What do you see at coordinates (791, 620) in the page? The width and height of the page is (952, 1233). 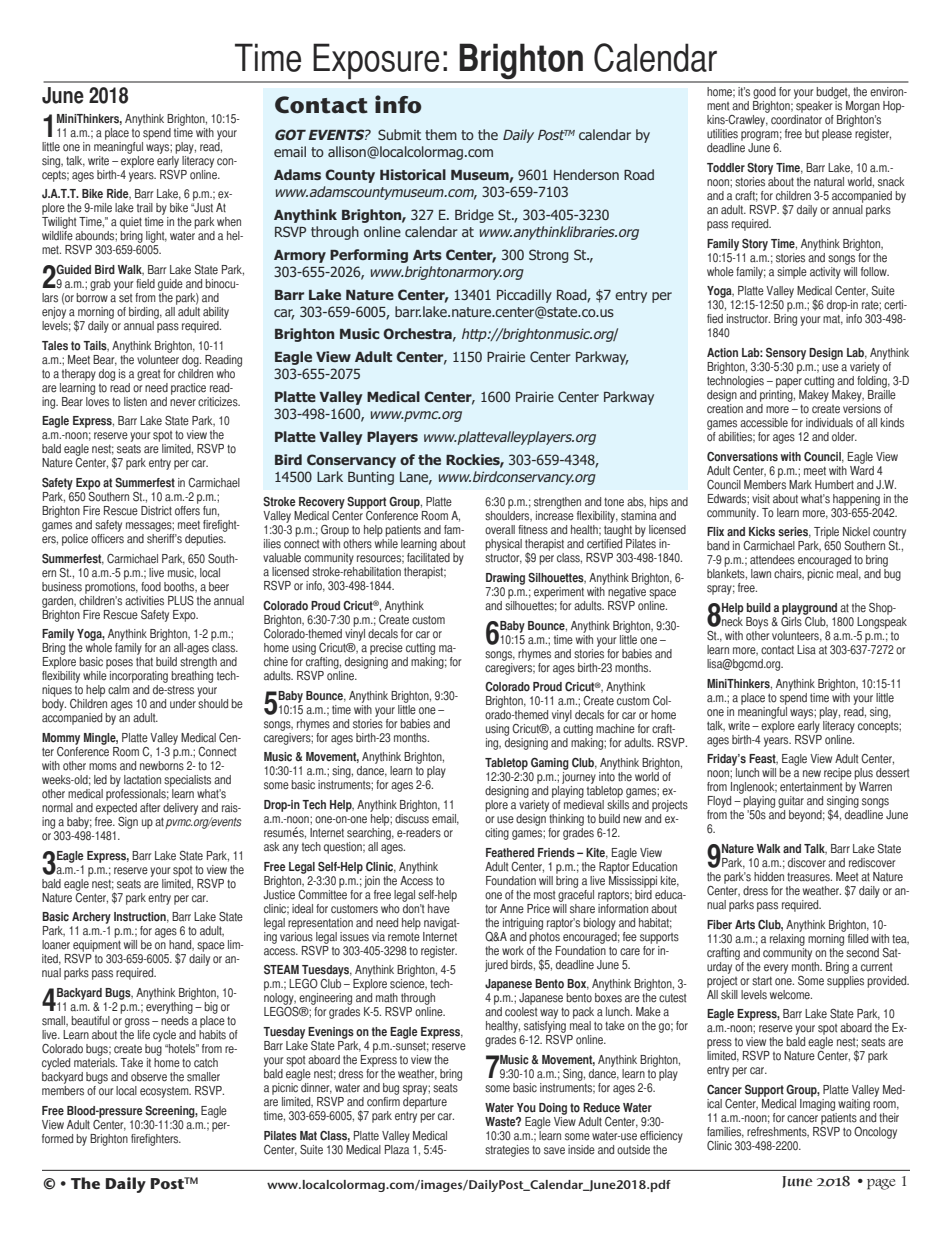 I see `Girls` at bounding box center [791, 620].
